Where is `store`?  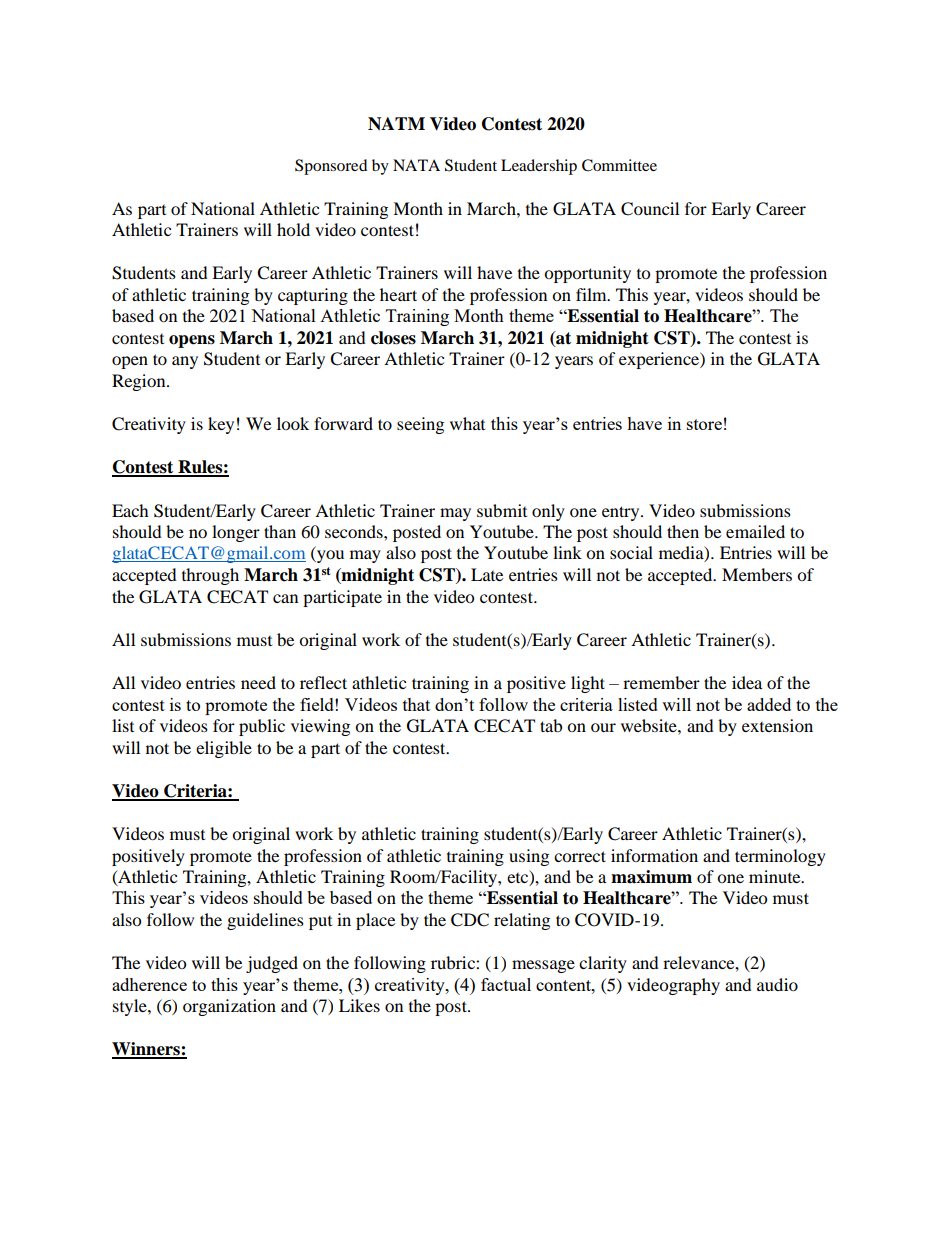
store is located at coordinates (704, 424).
